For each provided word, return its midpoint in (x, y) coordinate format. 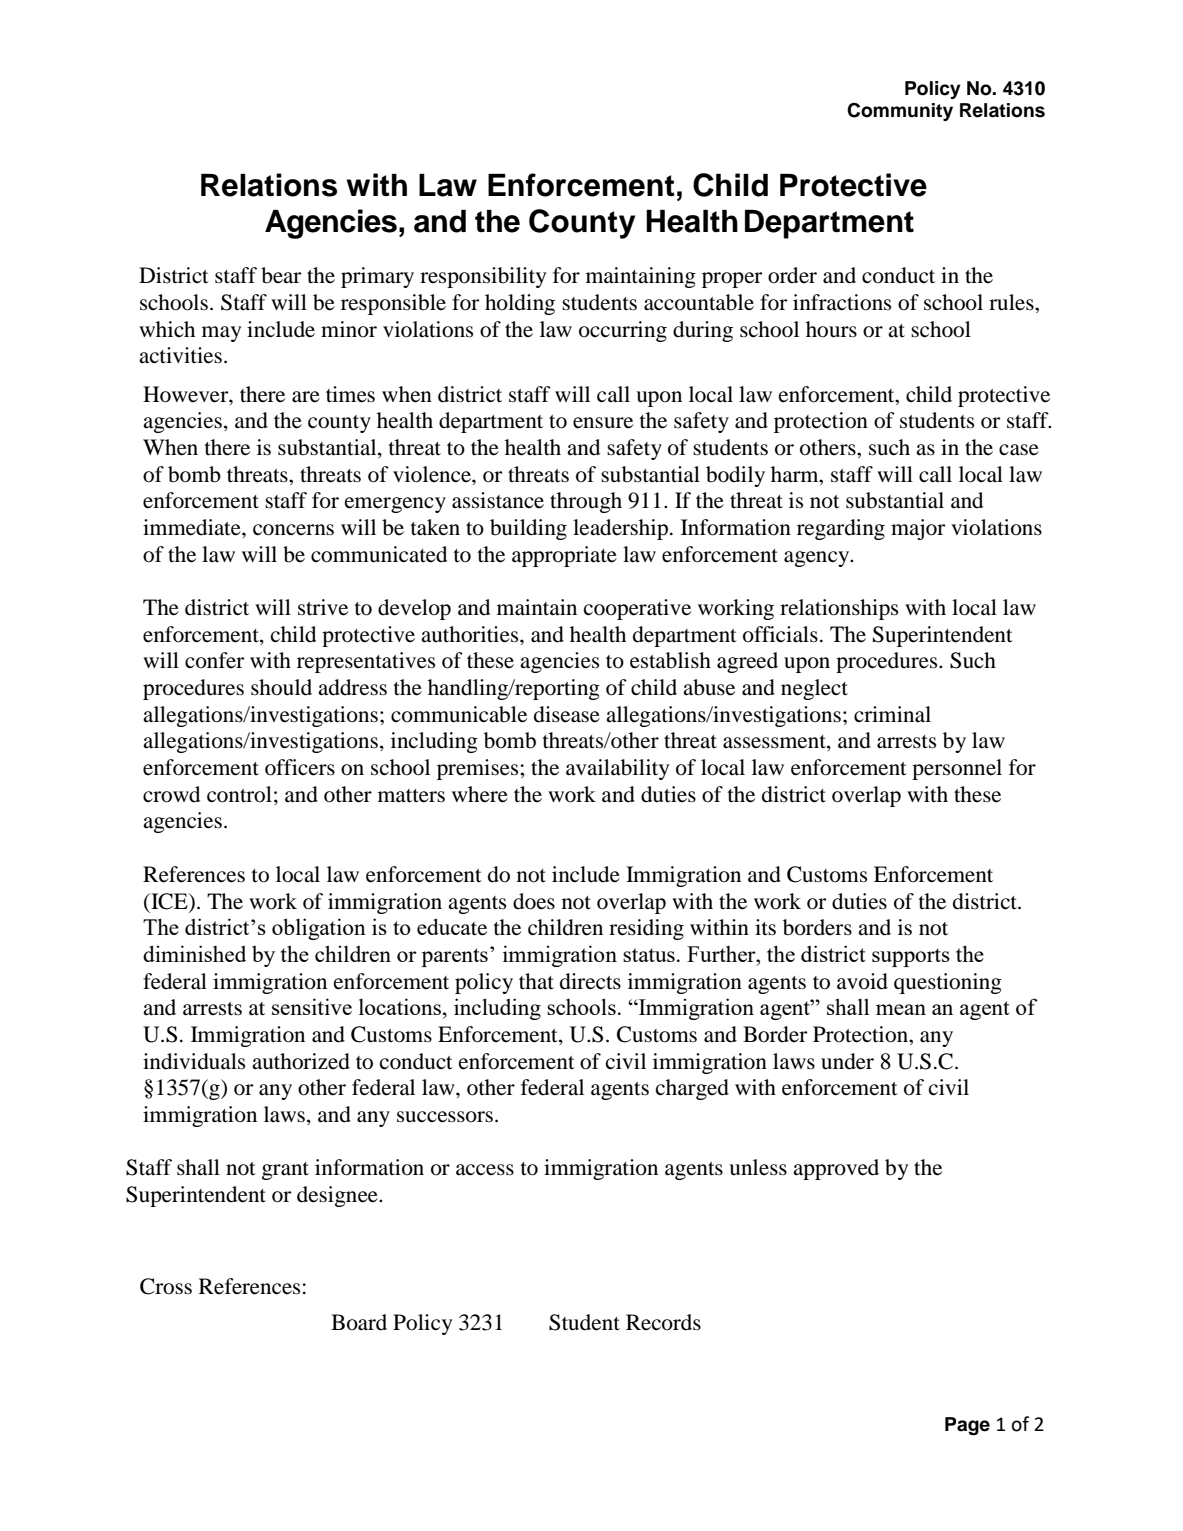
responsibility (483, 277)
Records (663, 1322)
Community (900, 112)
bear (281, 275)
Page (967, 1426)
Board (359, 1322)
